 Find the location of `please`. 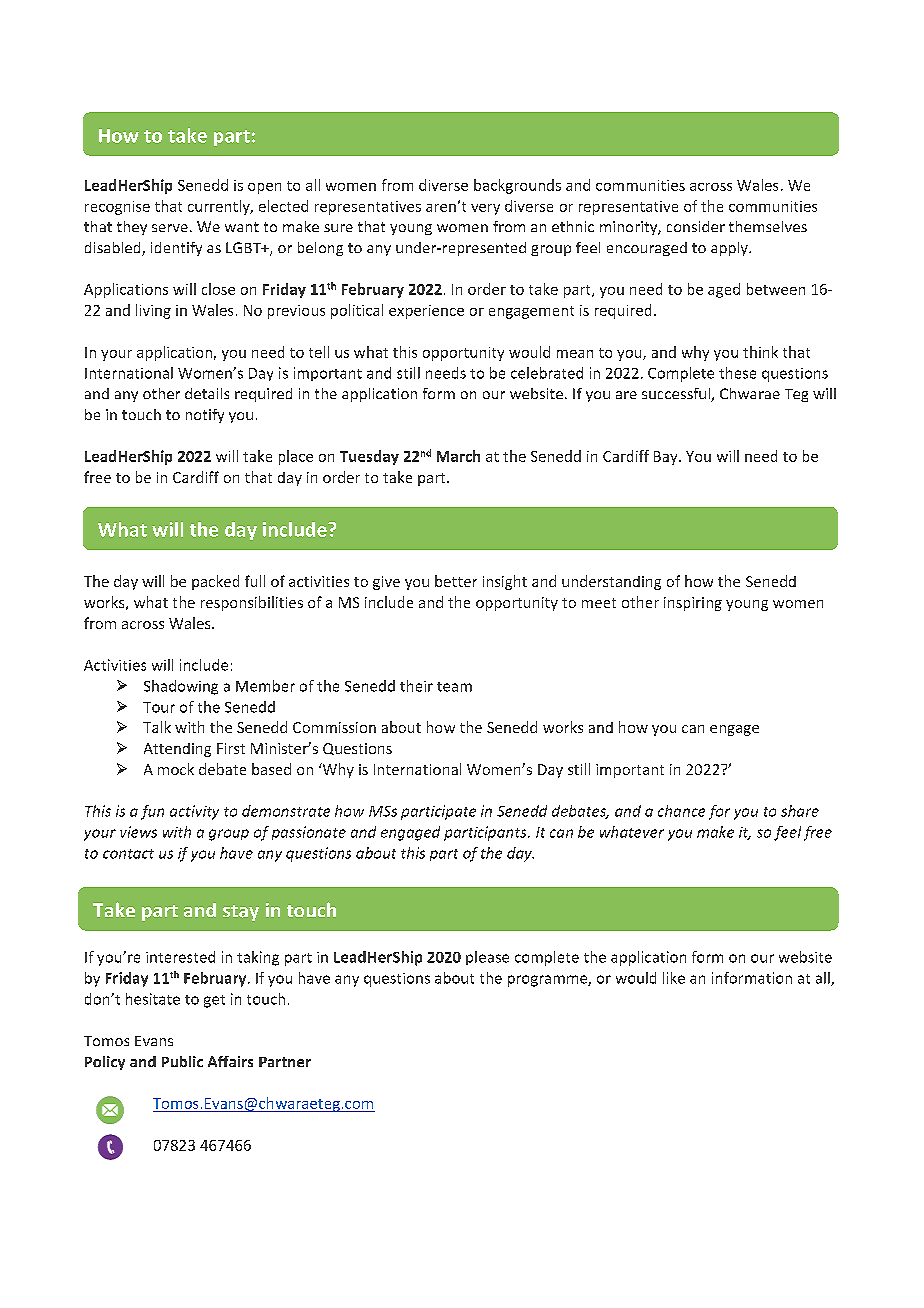

please is located at coordinates (487, 958).
